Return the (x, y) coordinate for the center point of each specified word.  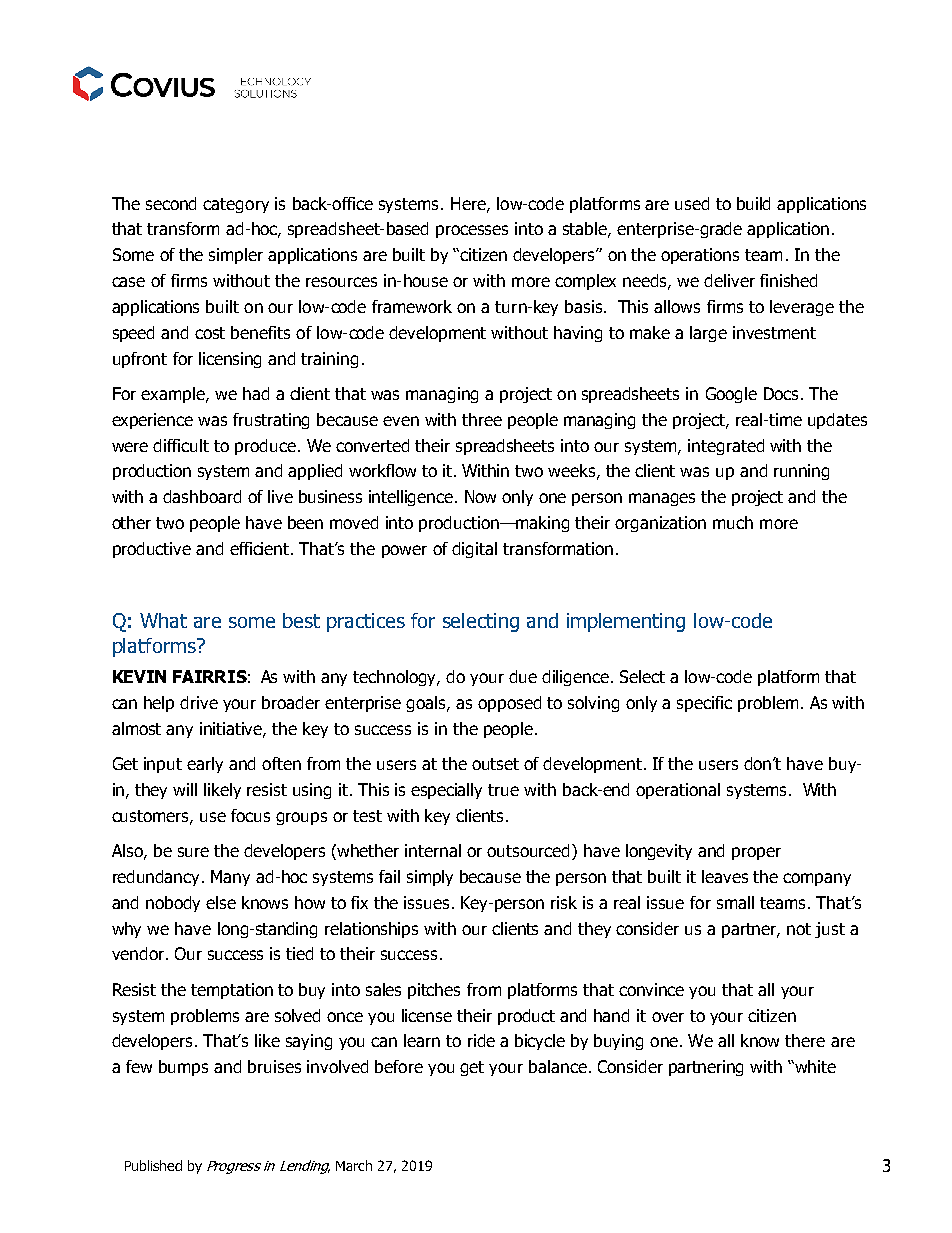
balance (558, 1066)
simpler (236, 256)
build (753, 203)
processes (472, 231)
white (814, 1066)
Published (153, 1165)
